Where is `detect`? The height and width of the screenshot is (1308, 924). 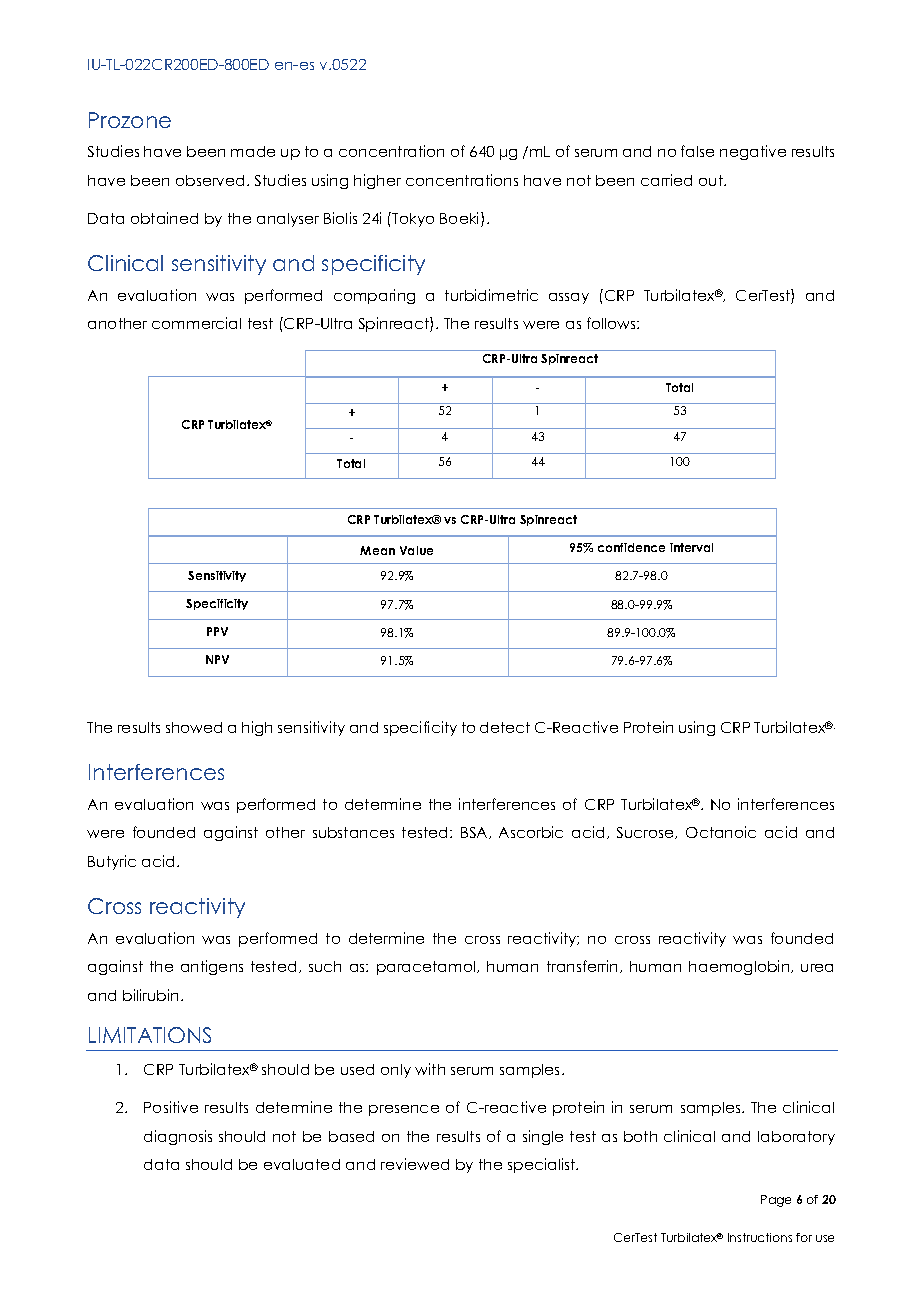
detect is located at coordinates (505, 727).
